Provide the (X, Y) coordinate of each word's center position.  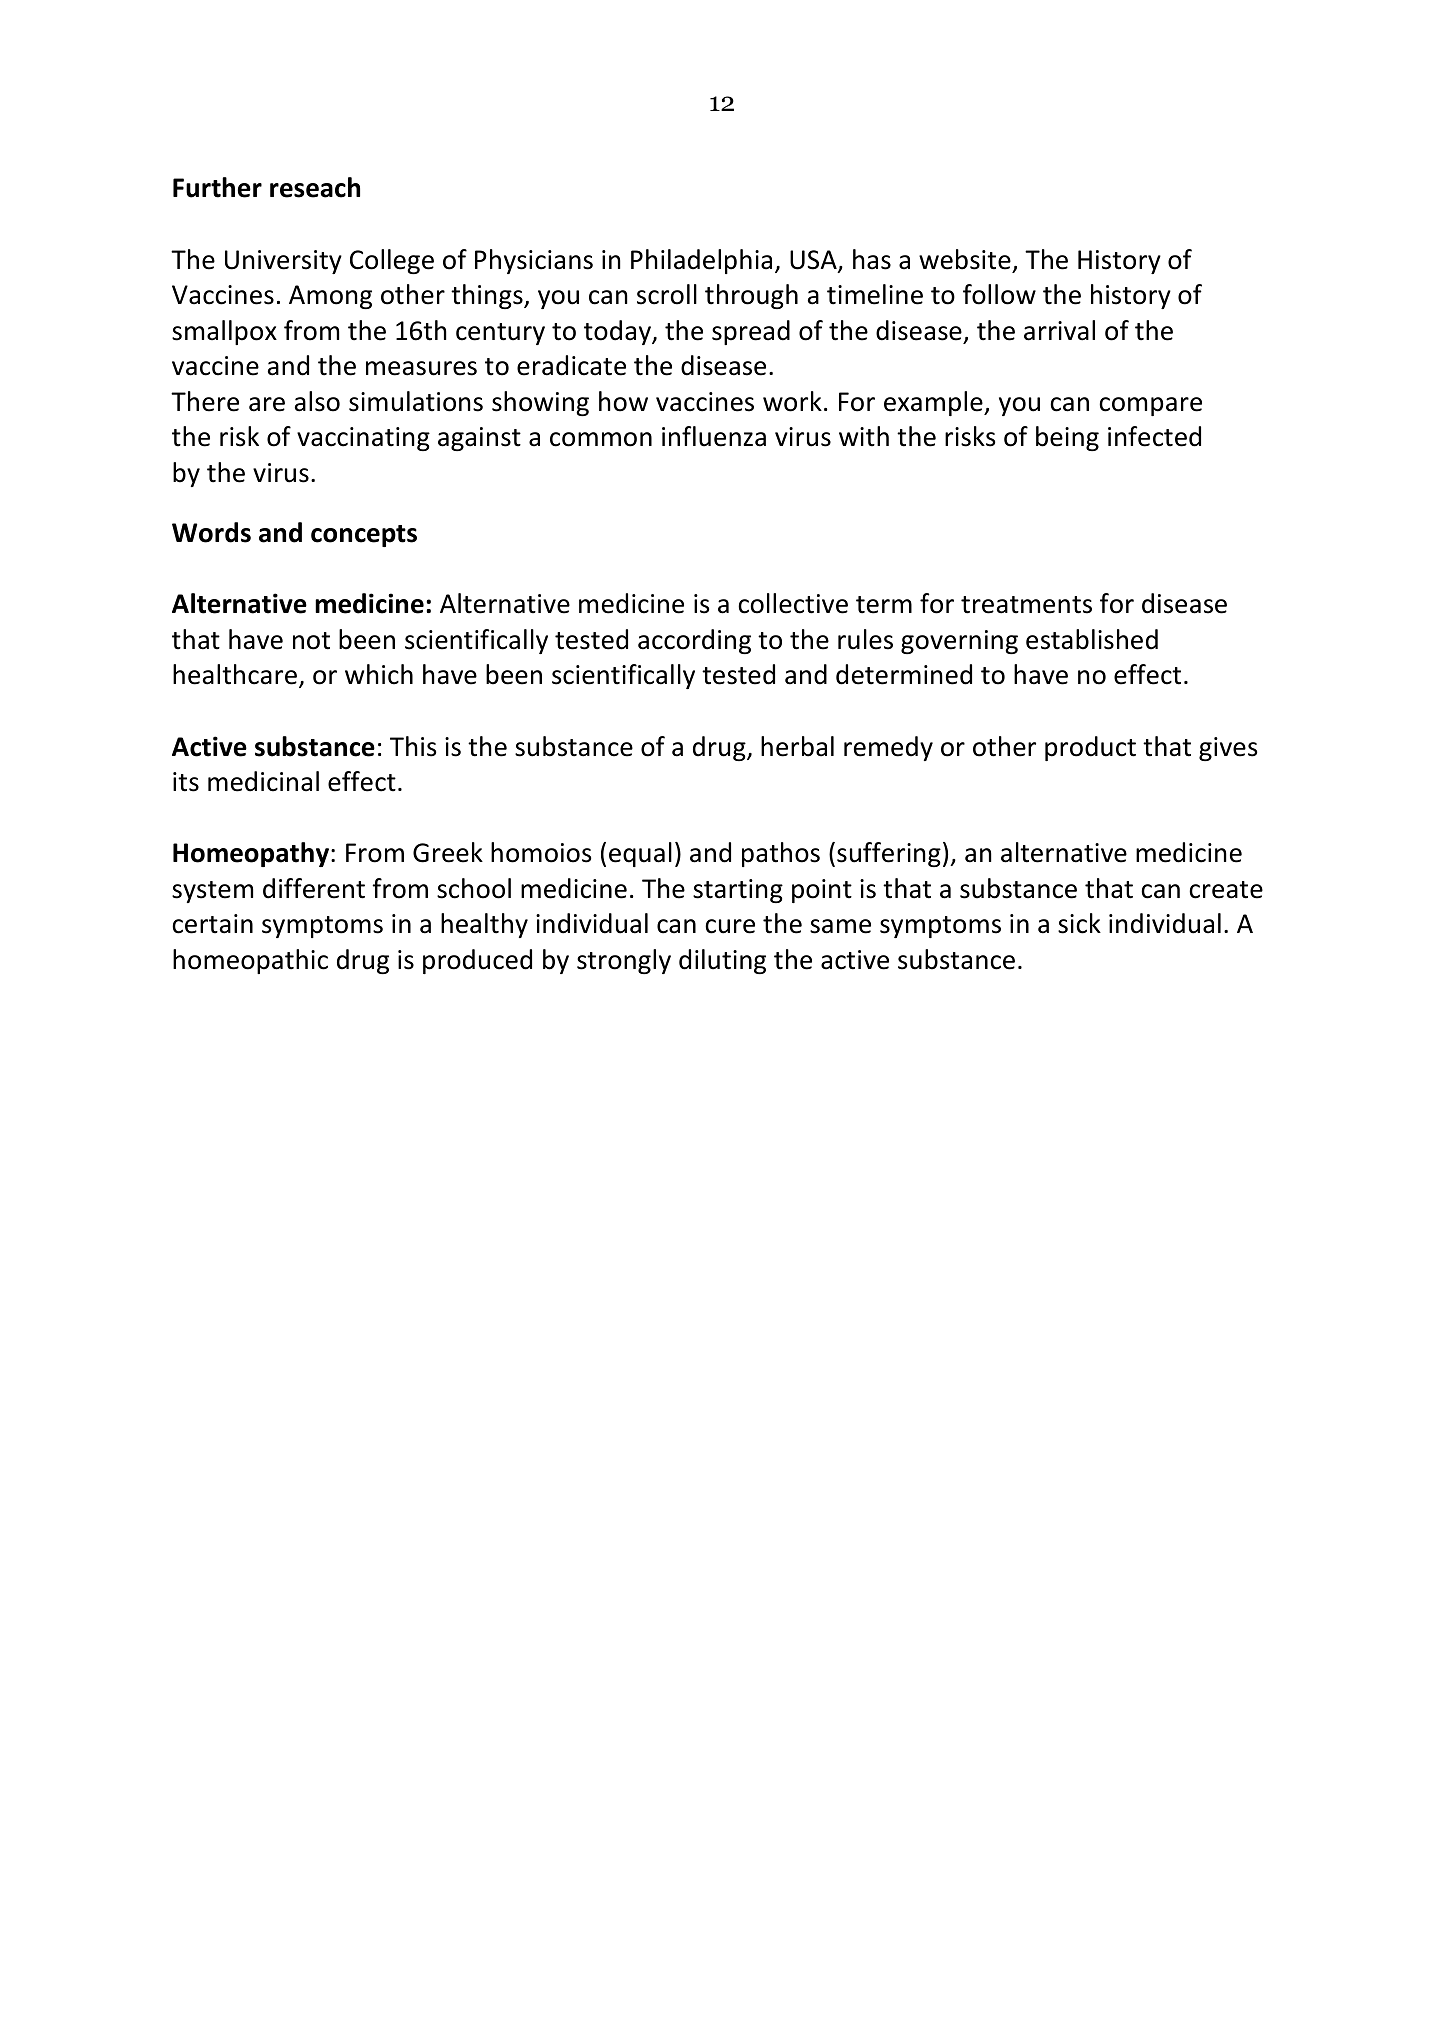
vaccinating (363, 439)
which (379, 674)
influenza (714, 436)
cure (730, 926)
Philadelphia (701, 261)
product (1090, 748)
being (1067, 438)
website (965, 259)
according (694, 641)
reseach (315, 187)
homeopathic (250, 961)
